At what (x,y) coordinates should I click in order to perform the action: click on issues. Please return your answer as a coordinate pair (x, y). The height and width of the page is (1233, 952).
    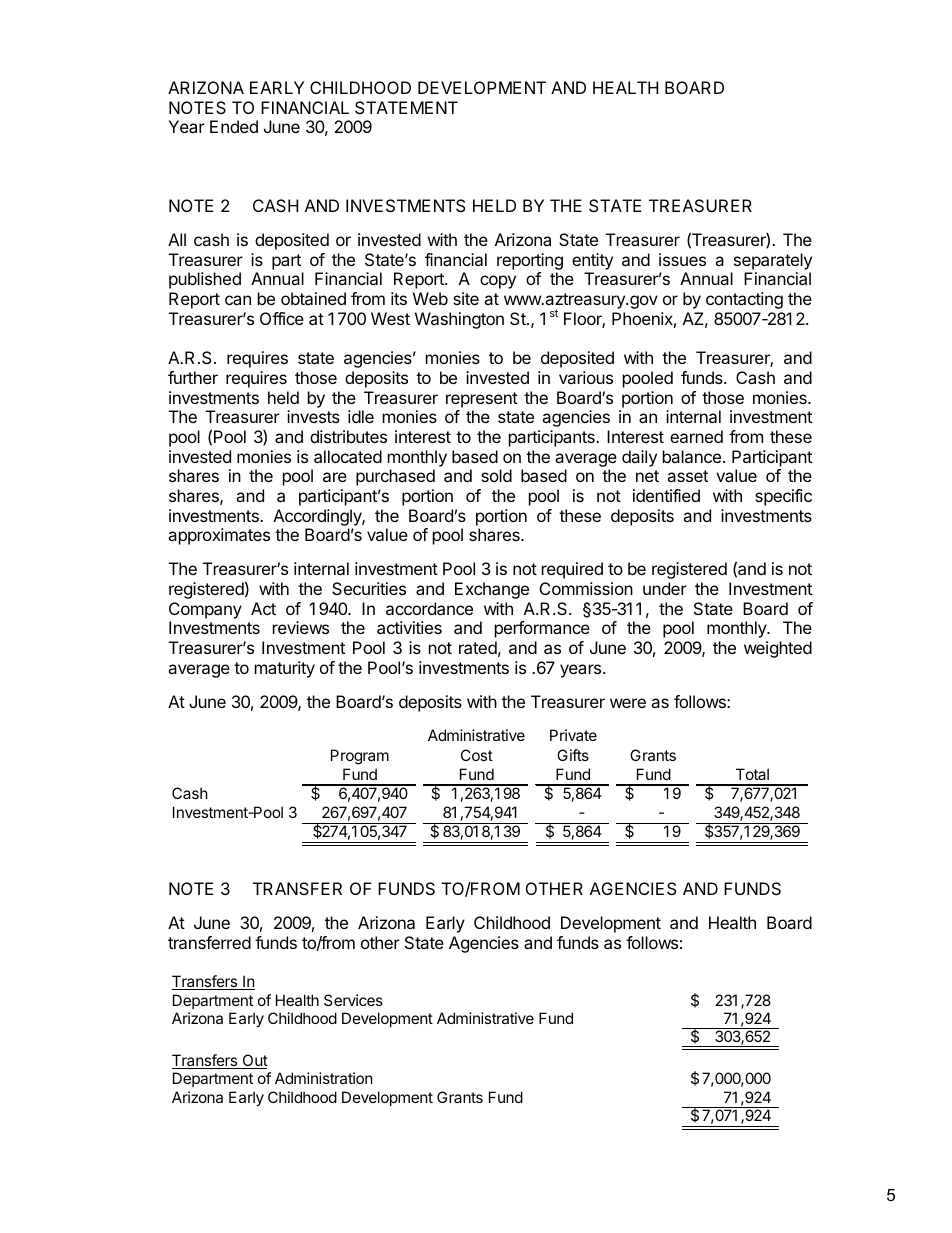
    Looking at the image, I should click on (682, 259).
